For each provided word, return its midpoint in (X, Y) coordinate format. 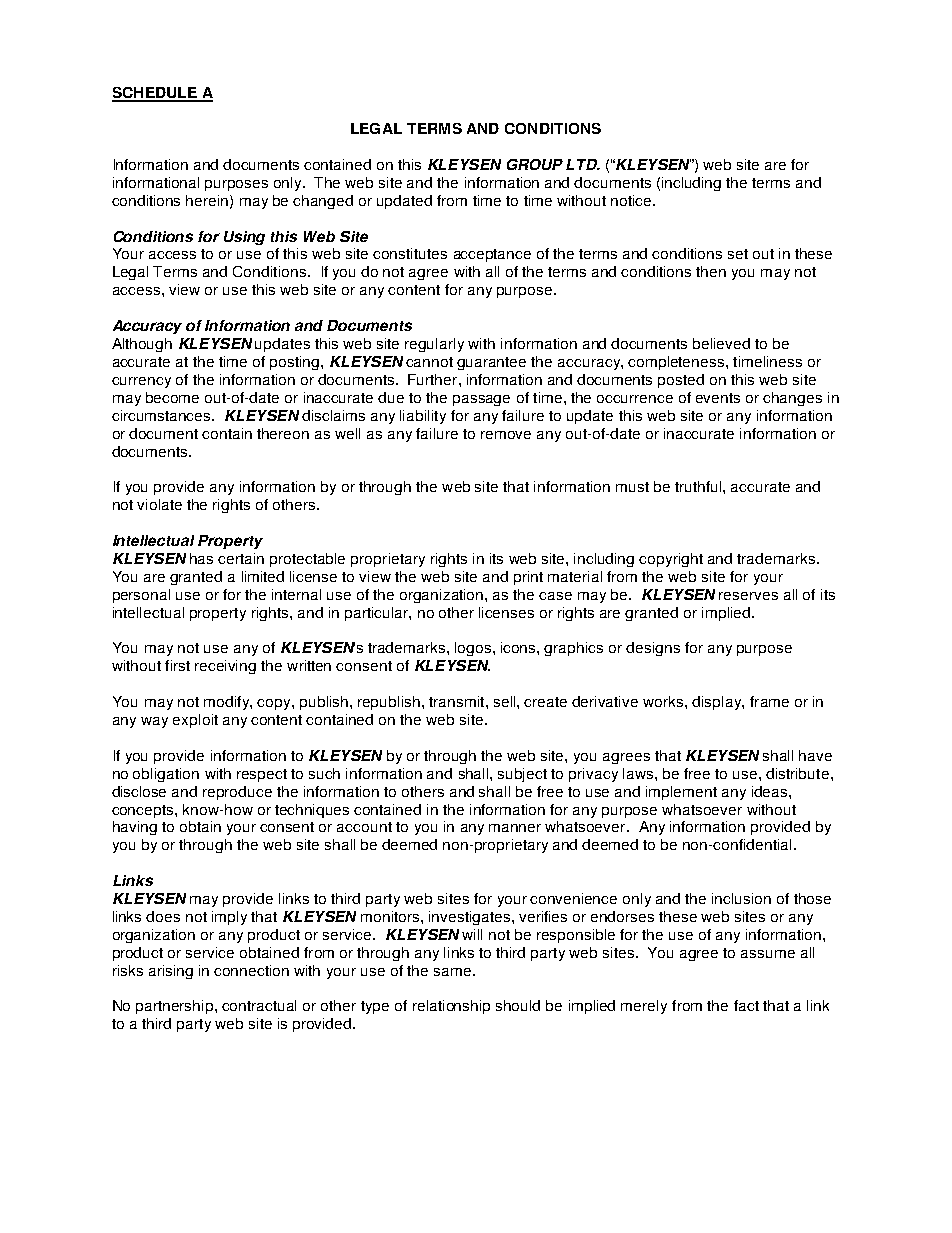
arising (171, 972)
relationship (451, 1007)
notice (632, 200)
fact (746, 1005)
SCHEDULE (155, 94)
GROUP (535, 164)
